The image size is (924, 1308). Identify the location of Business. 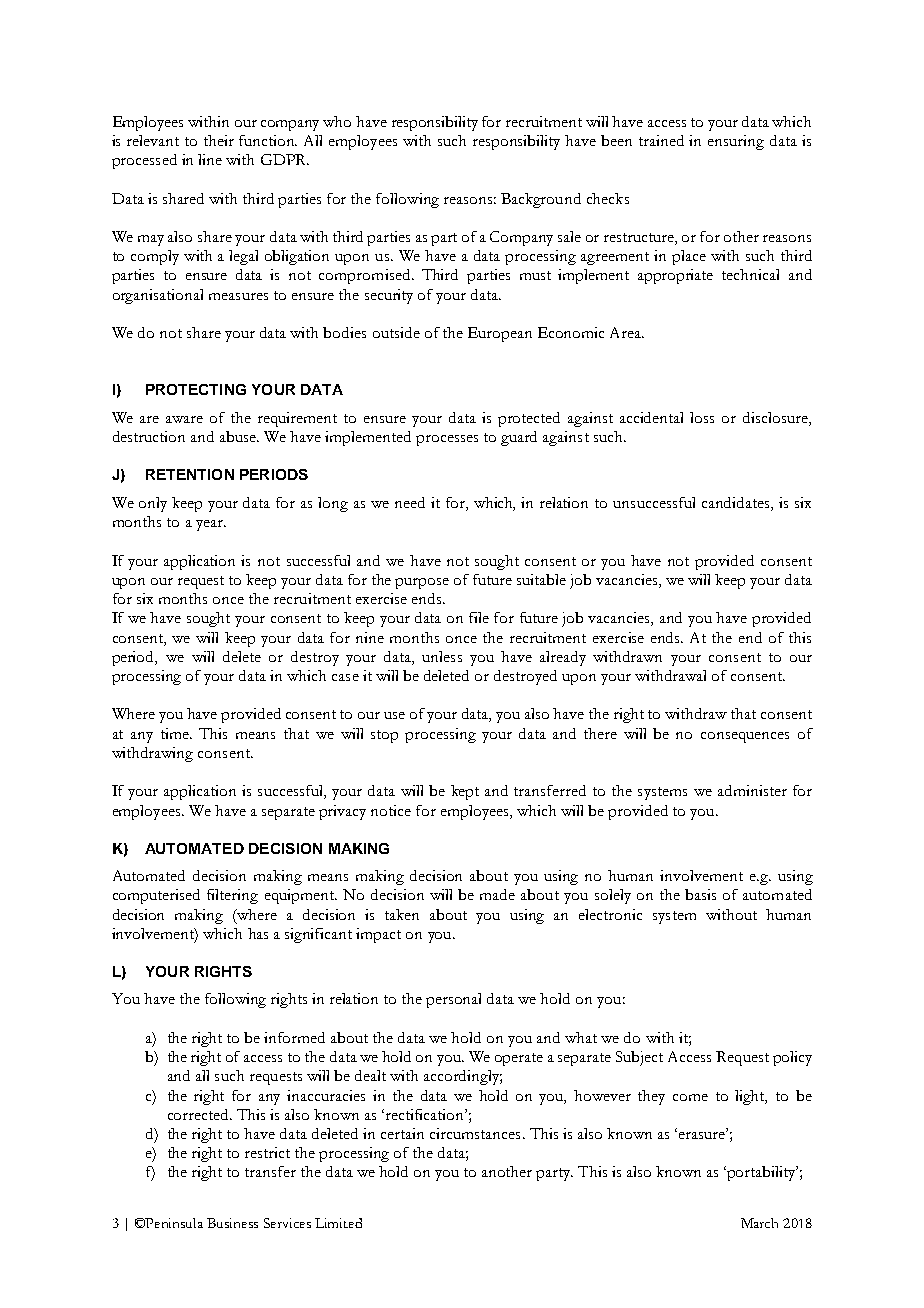
(232, 1223).
